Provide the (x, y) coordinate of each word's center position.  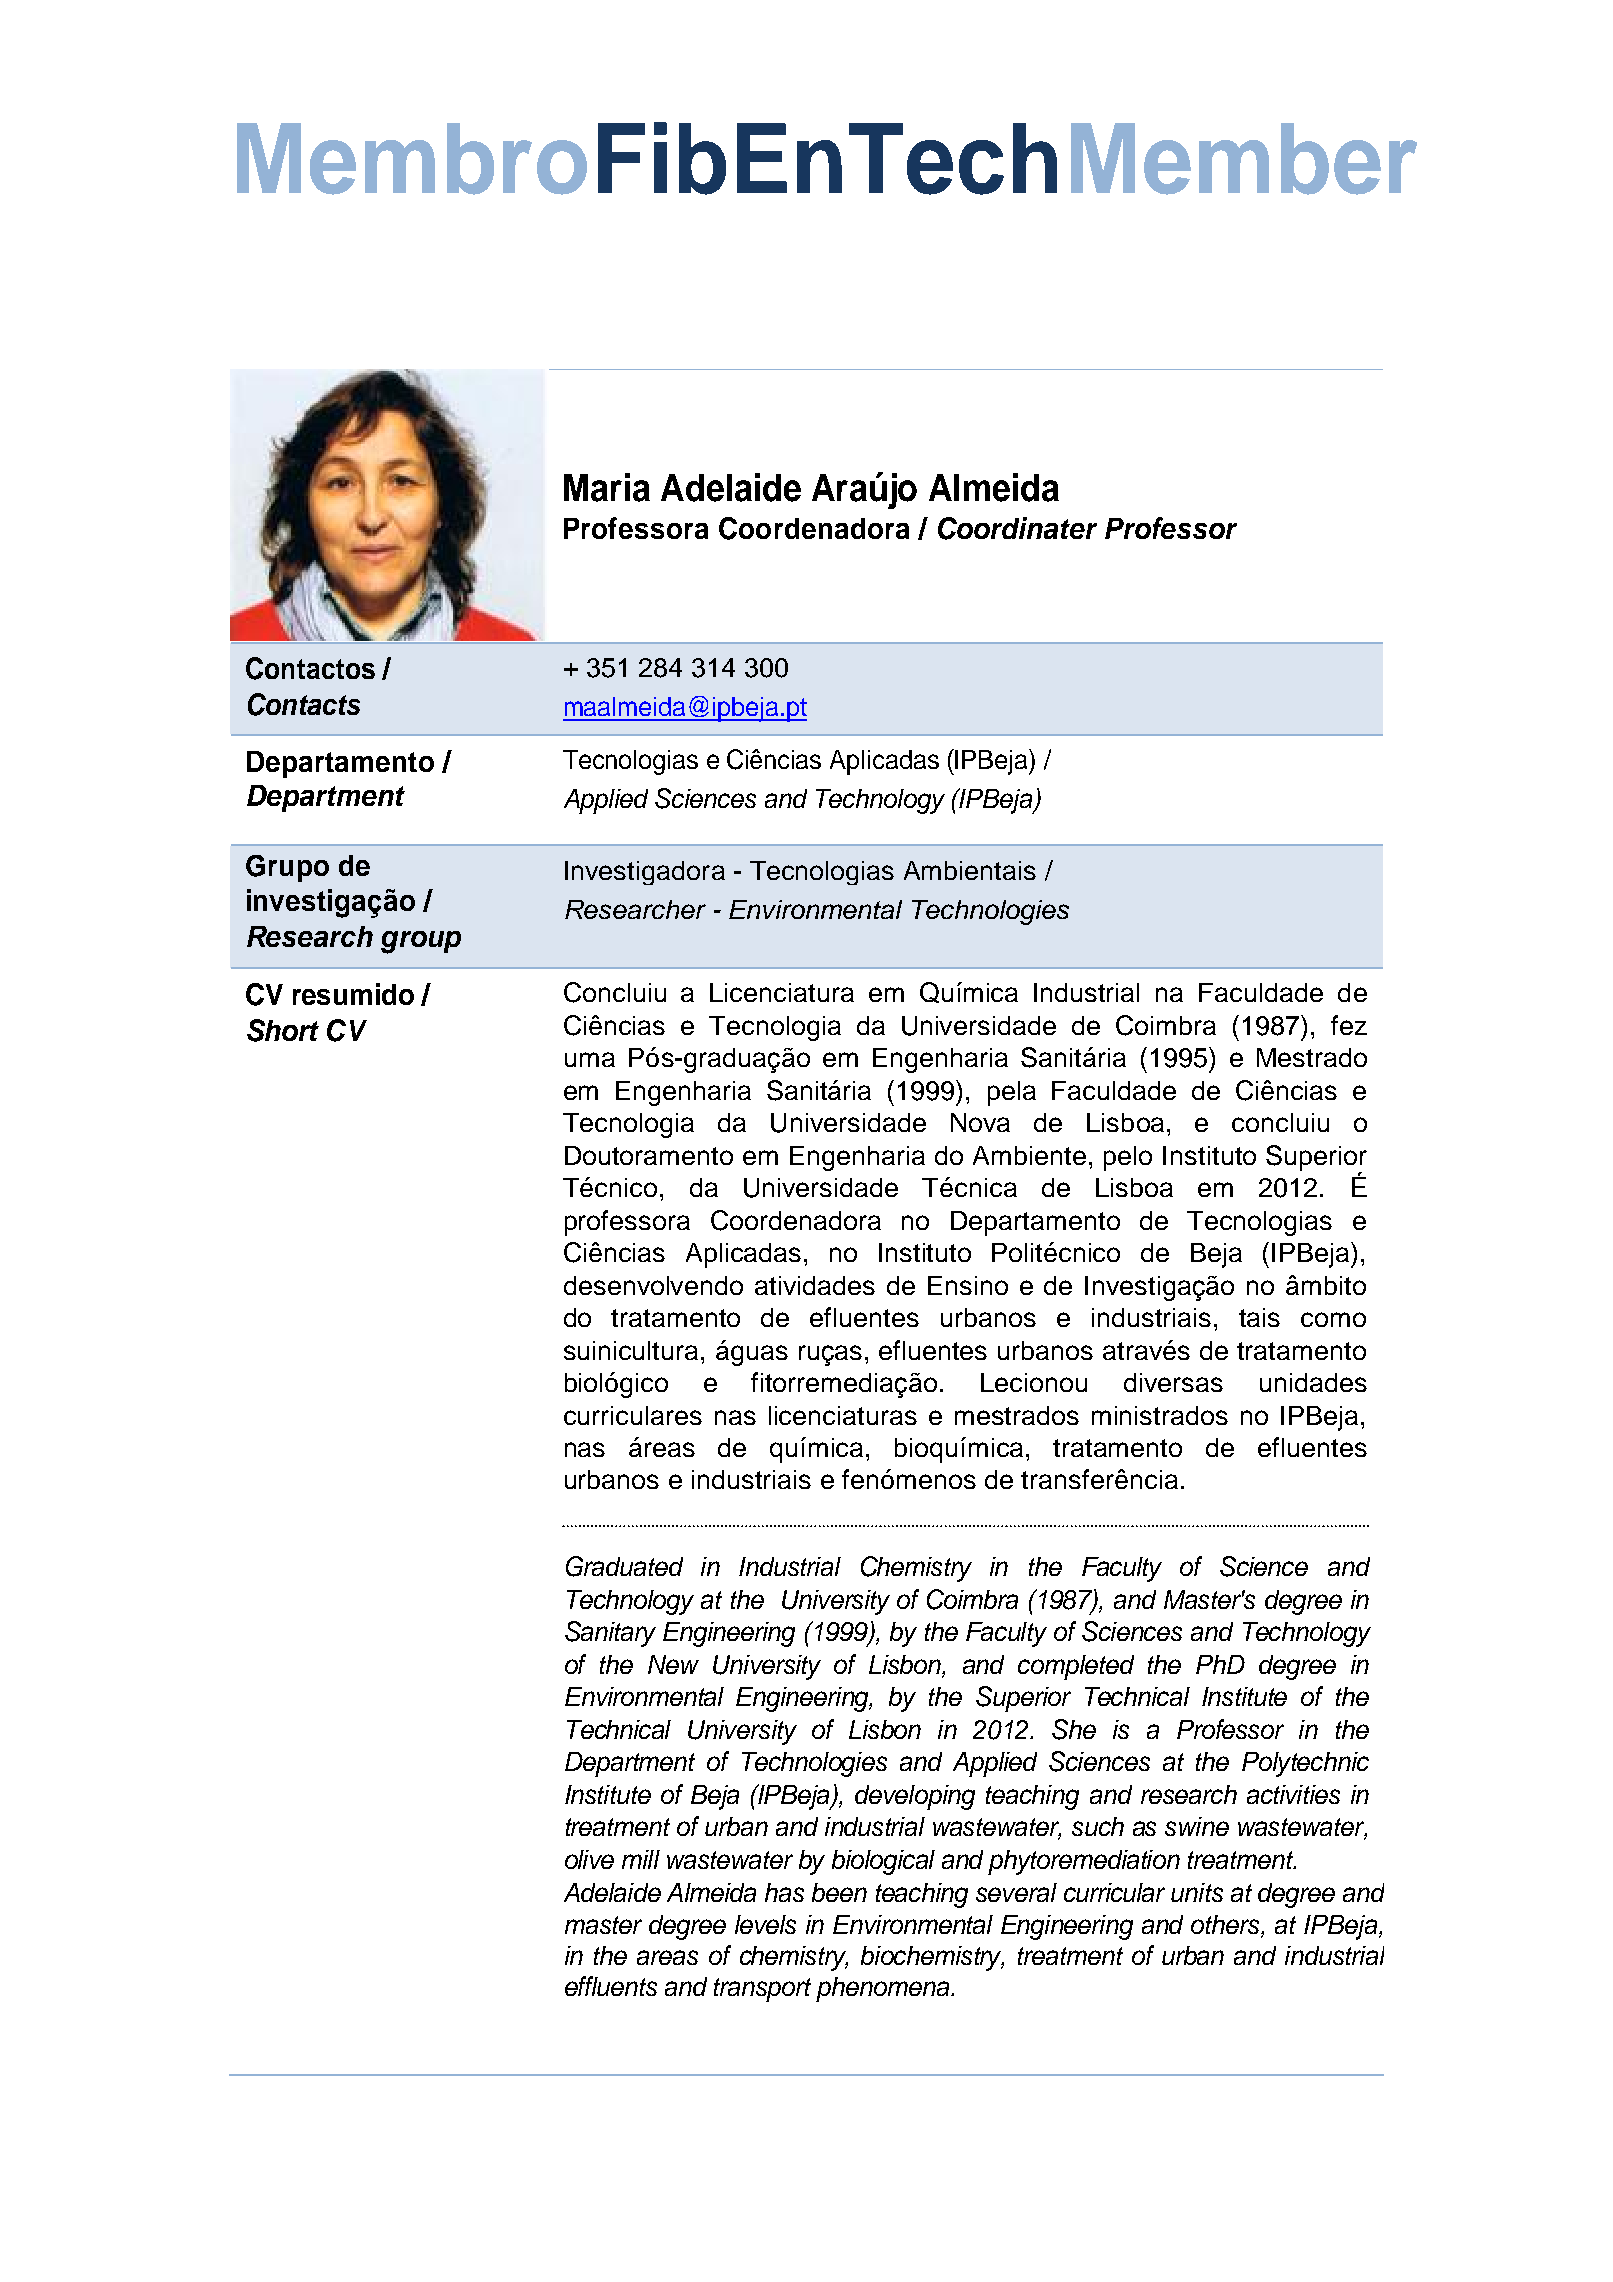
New (673, 1664)
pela (1012, 1093)
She (1074, 1729)
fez (1349, 1025)
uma (590, 1059)
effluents (611, 1986)
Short (283, 1030)
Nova (980, 1122)
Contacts (304, 704)
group (421, 942)
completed (1076, 1667)
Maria (607, 487)
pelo (1128, 1158)
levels (765, 1924)
